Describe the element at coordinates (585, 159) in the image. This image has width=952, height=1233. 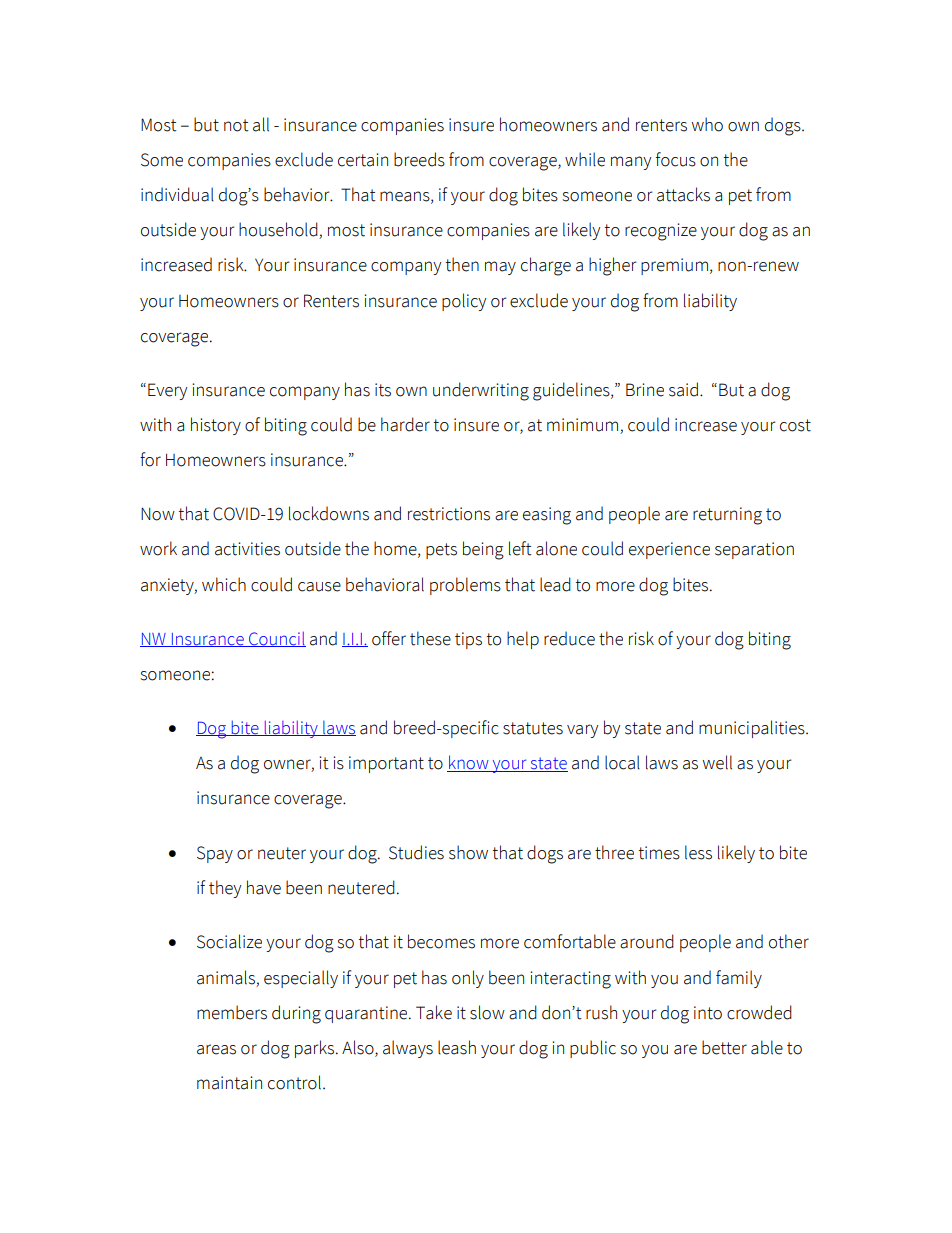
I see `while` at that location.
